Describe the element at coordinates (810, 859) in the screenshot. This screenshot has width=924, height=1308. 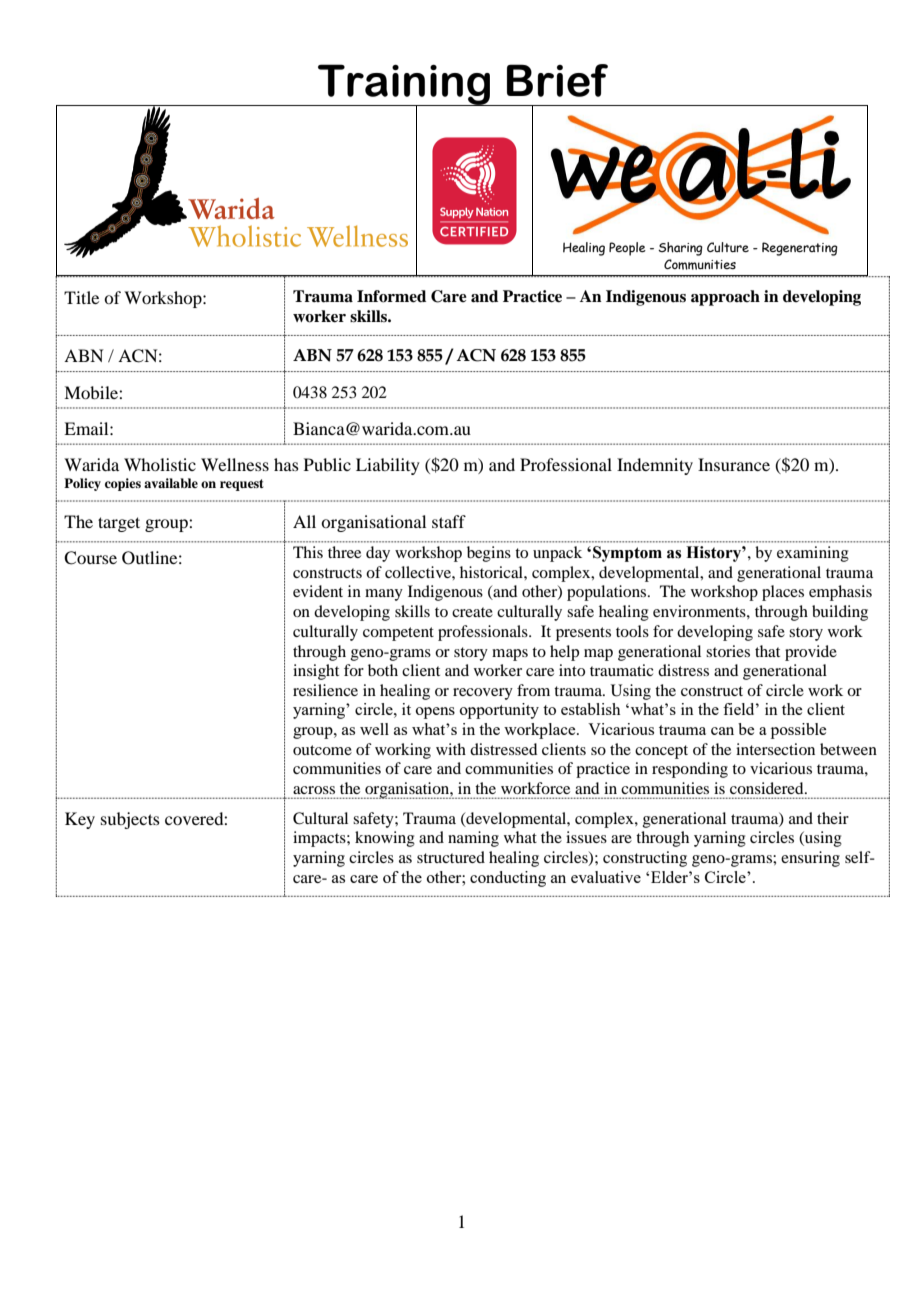
I see `ensuring` at that location.
